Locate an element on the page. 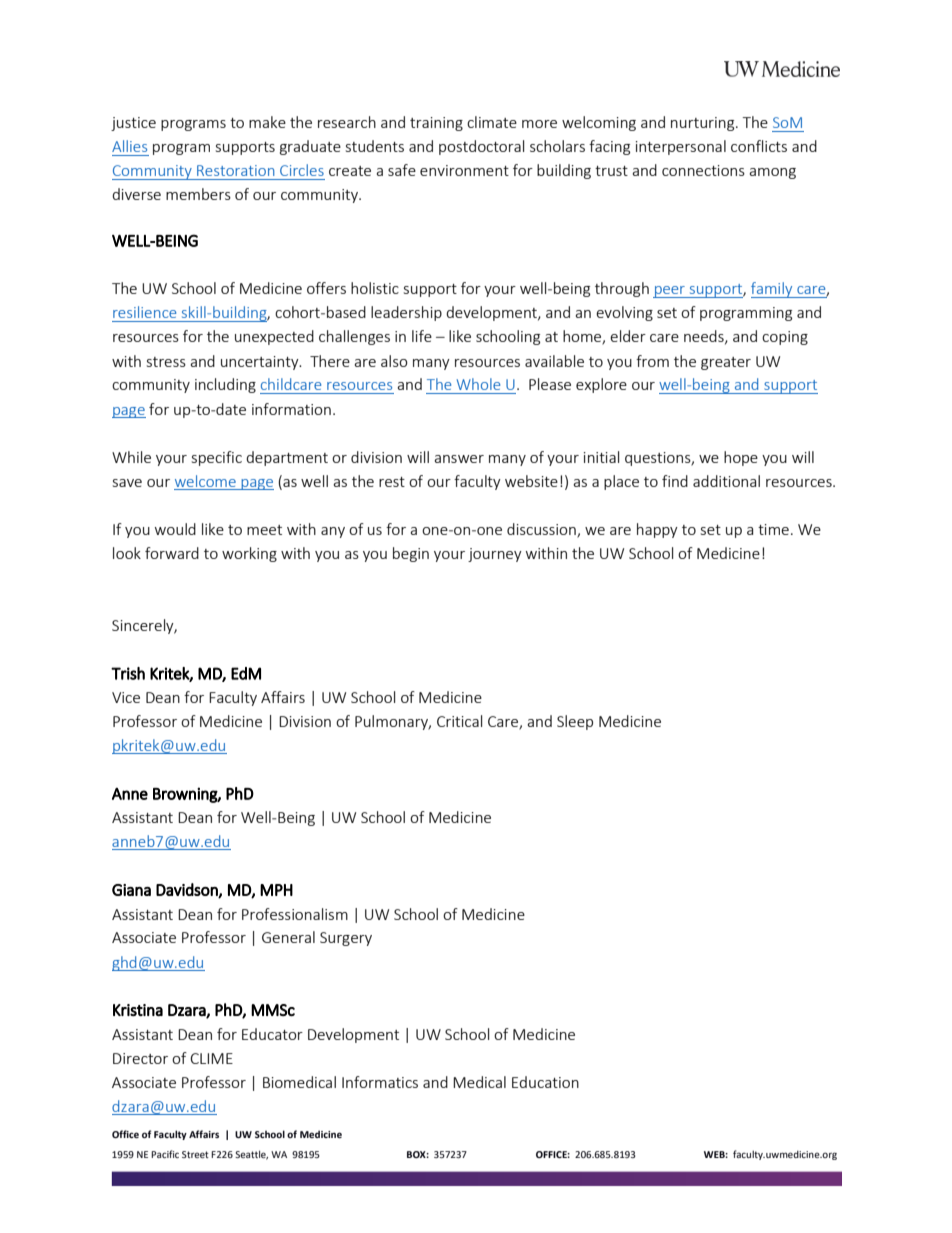 This document has width=952, height=1233. Surgery is located at coordinates (346, 939).
